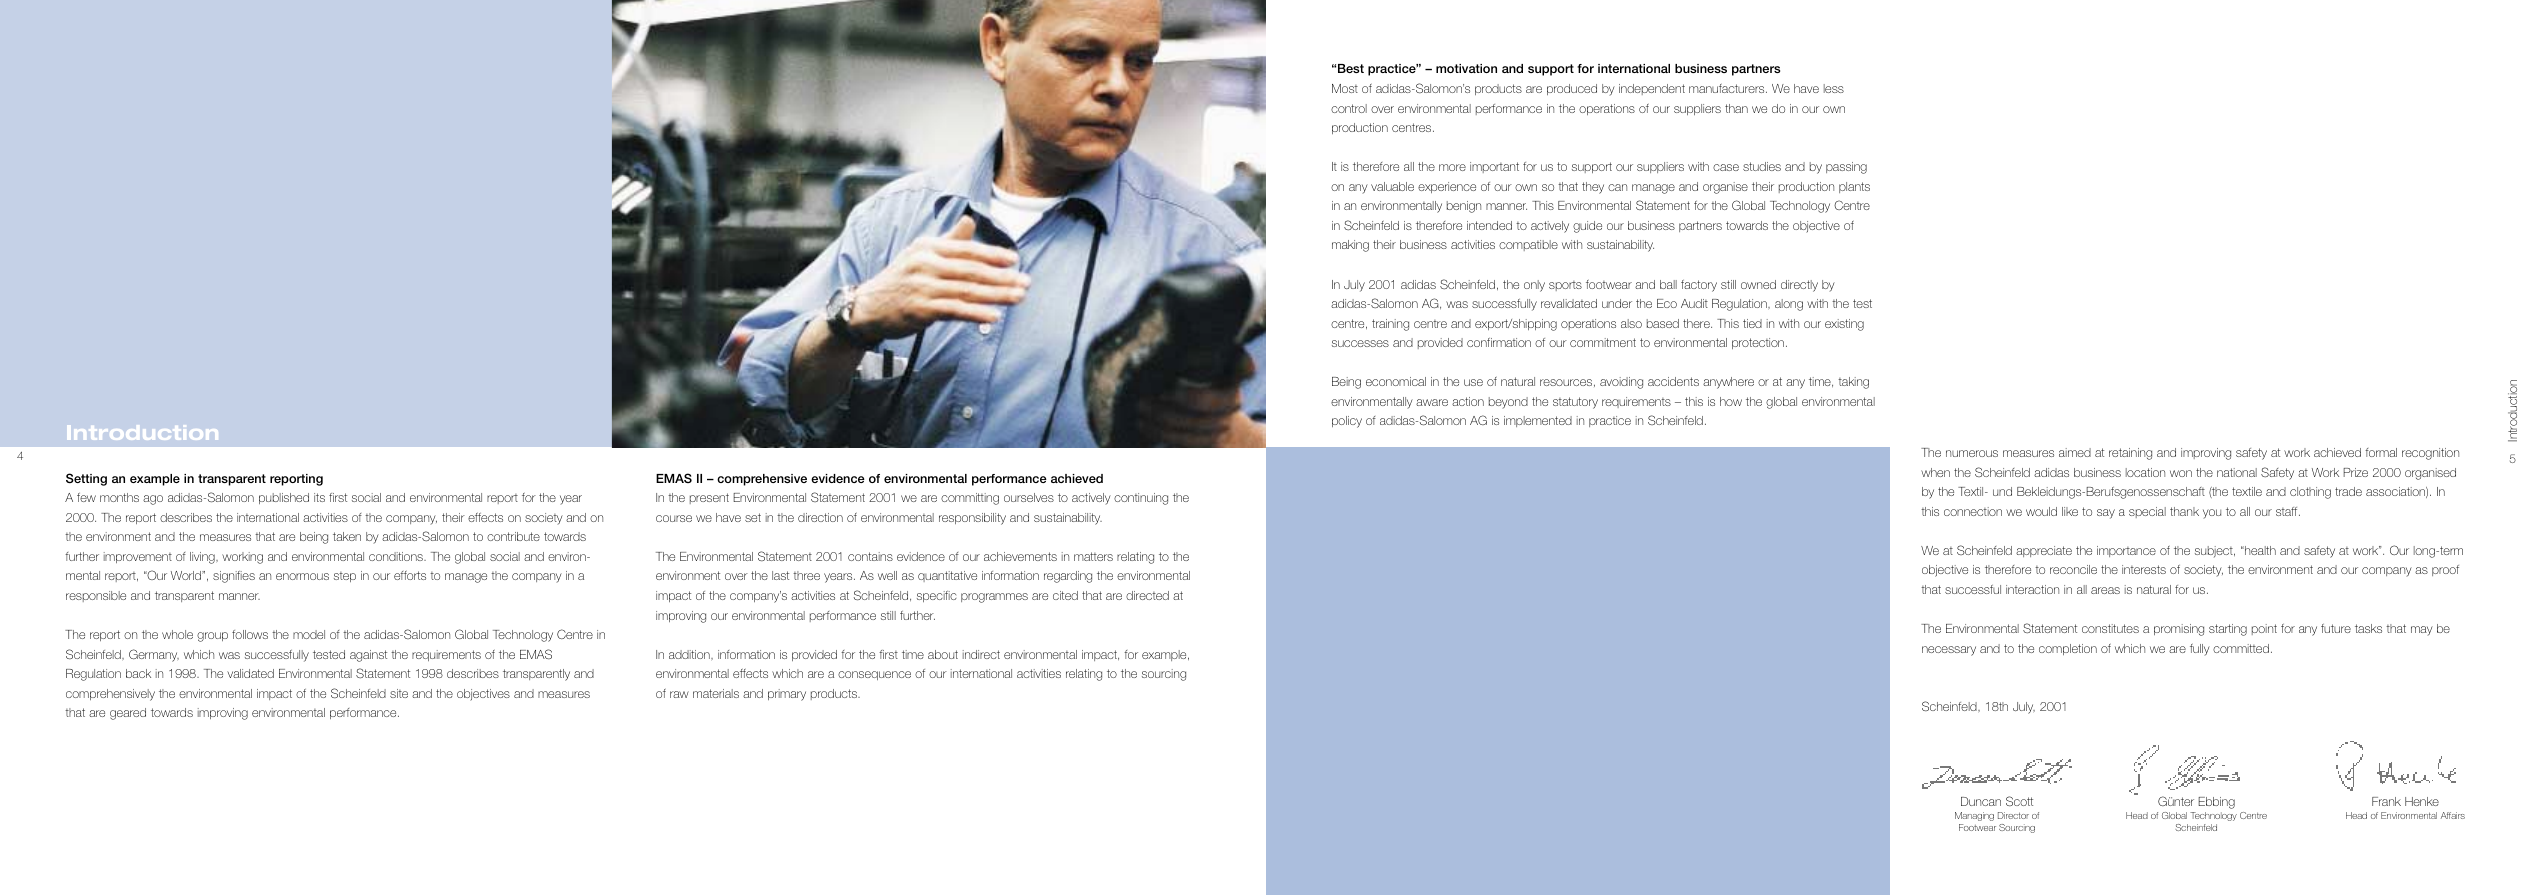 This page has width=2531, height=895. Describe the element at coordinates (1345, 88) in the page. I see `Most` at that location.
